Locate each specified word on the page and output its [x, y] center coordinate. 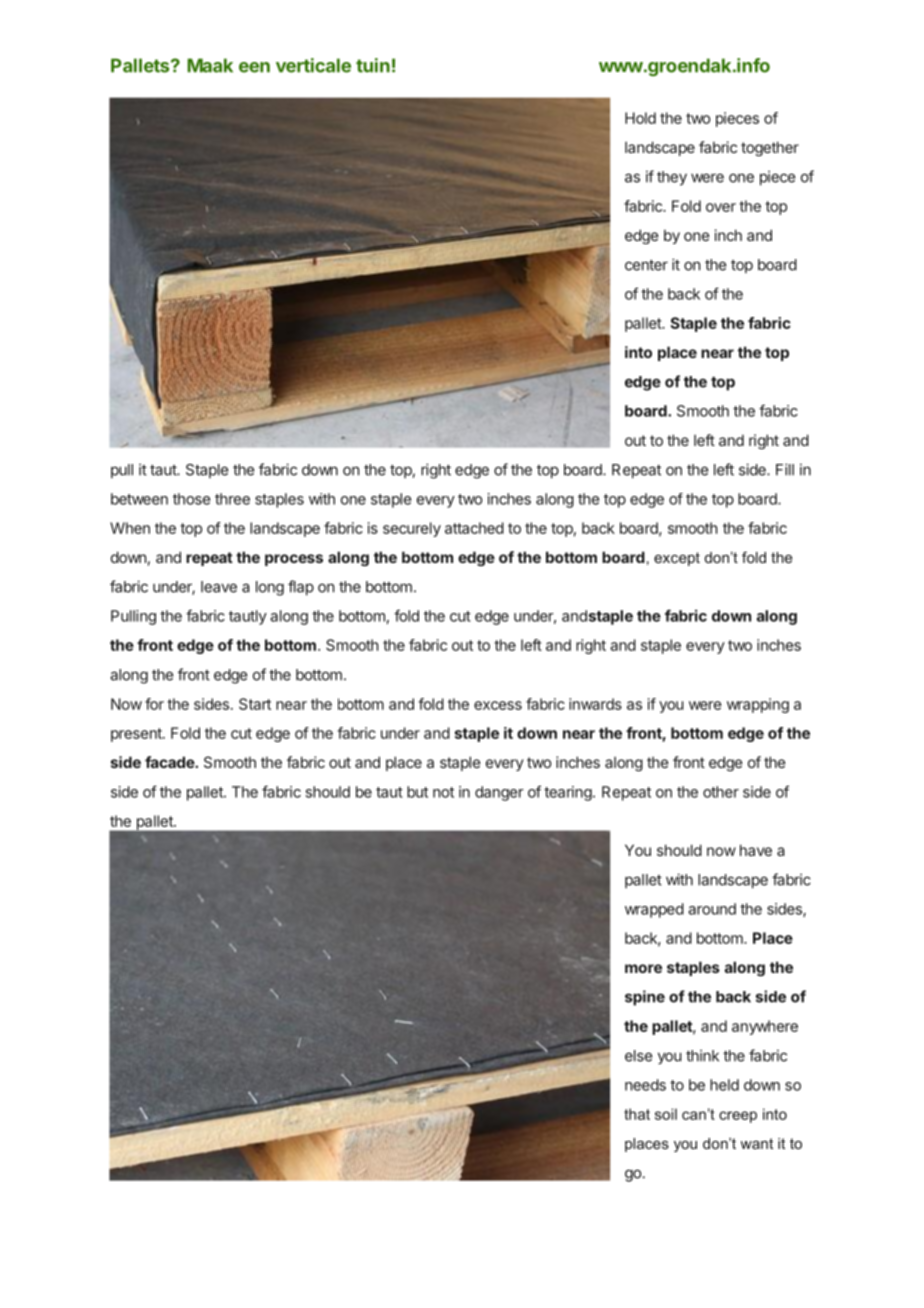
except [677, 559]
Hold [640, 118]
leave [219, 587]
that [637, 1114]
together [770, 148]
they [672, 178]
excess [498, 705]
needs [645, 1085]
